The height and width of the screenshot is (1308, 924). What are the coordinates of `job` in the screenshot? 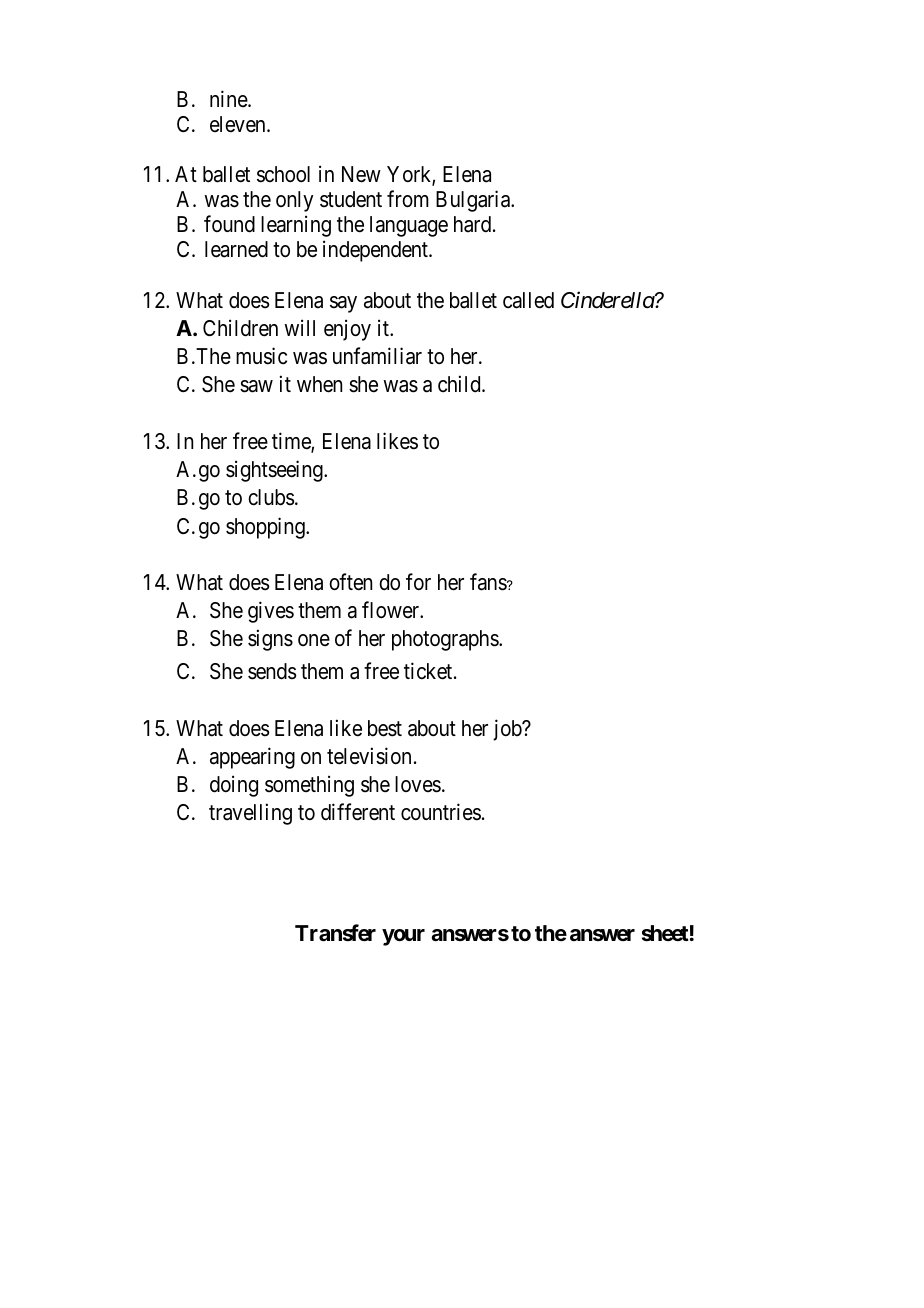 It's located at (508, 730).
